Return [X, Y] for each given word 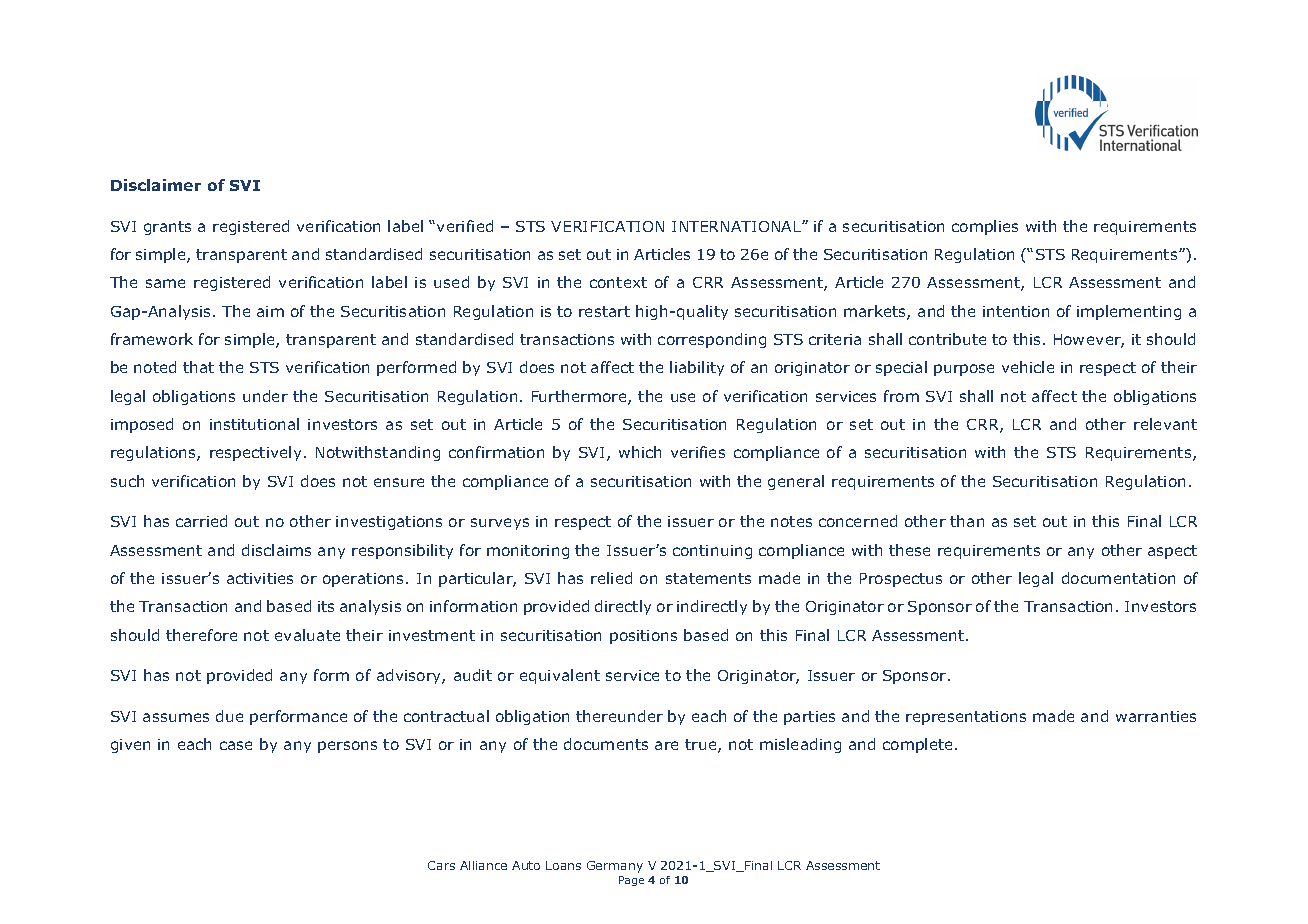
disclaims [276, 550]
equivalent [560, 676]
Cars [441, 865]
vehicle [1028, 367]
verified [465, 226]
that [198, 367]
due [229, 716]
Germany [615, 867]
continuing [712, 552]
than [967, 521]
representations [966, 718]
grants [167, 228]
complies [985, 227]
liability [697, 368]
